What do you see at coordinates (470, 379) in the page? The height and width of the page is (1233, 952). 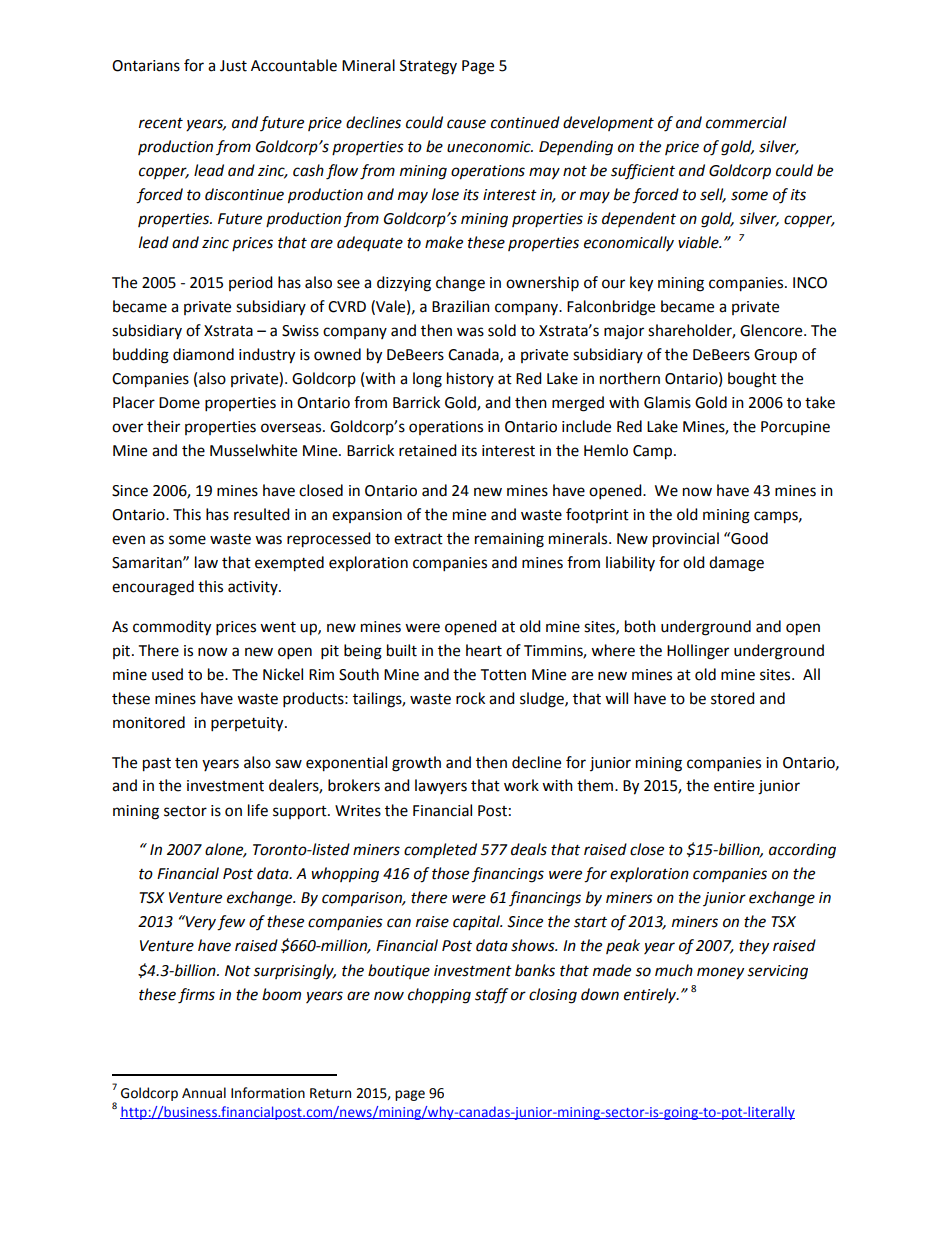 I see `history` at bounding box center [470, 379].
